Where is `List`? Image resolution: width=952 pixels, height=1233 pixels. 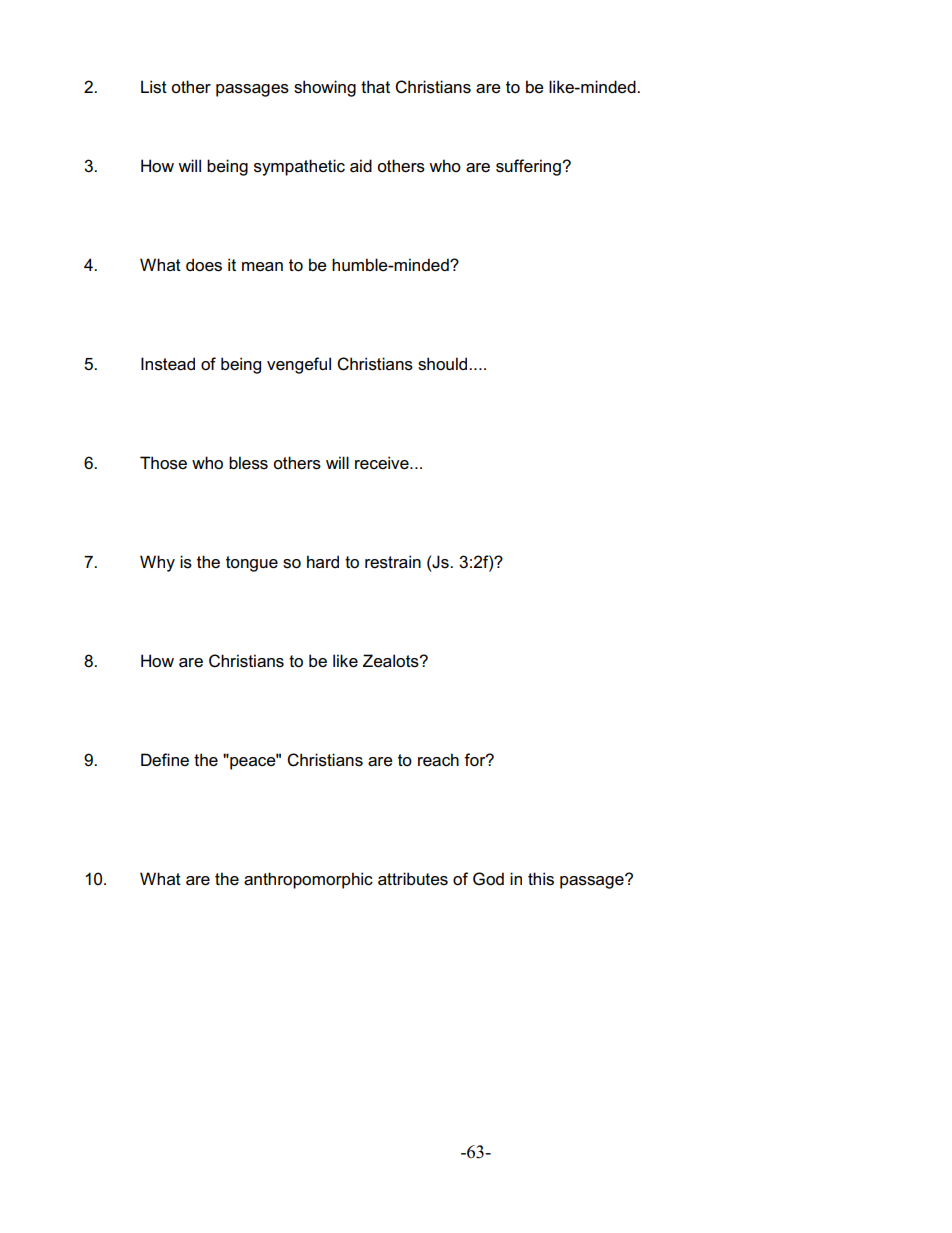 List is located at coordinates (154, 87).
